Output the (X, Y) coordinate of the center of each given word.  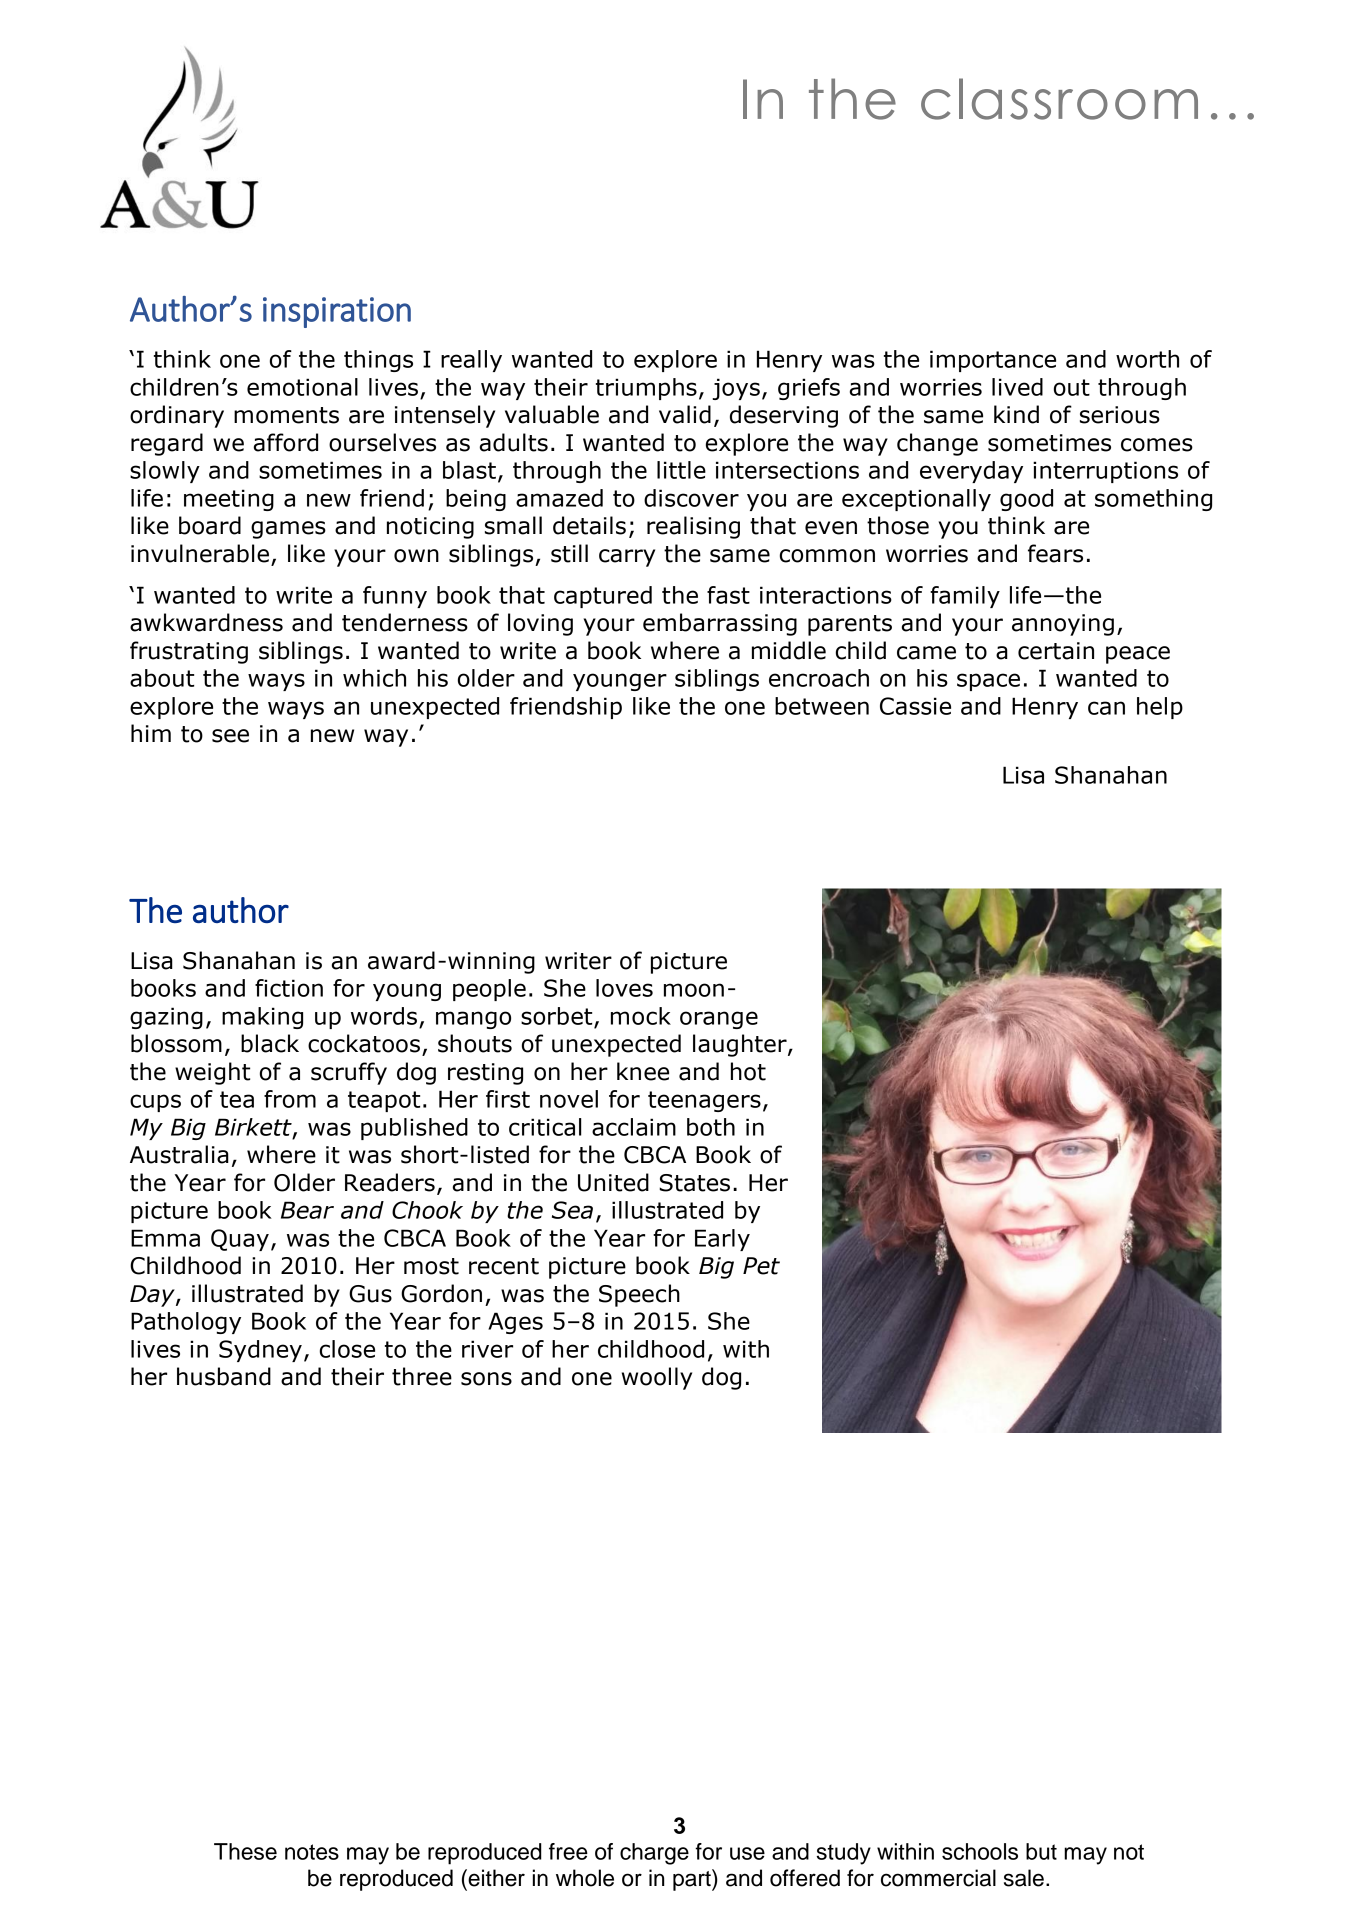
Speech (639, 1295)
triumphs (646, 389)
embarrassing (720, 624)
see (230, 736)
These (245, 1851)
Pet (761, 1266)
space (988, 682)
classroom (1059, 99)
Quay (240, 1240)
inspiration (337, 312)
